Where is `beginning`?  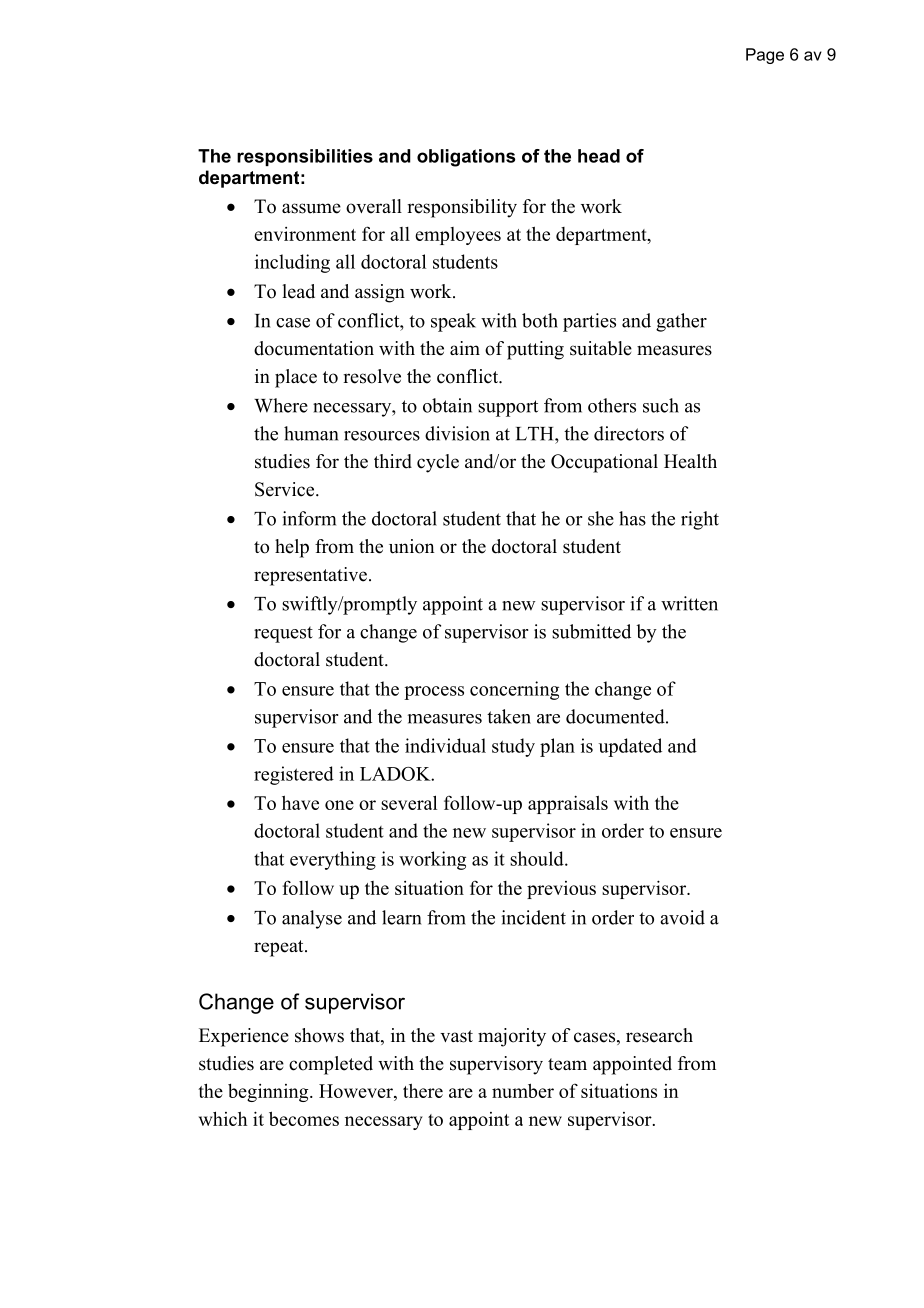
beginning is located at coordinates (269, 1093).
